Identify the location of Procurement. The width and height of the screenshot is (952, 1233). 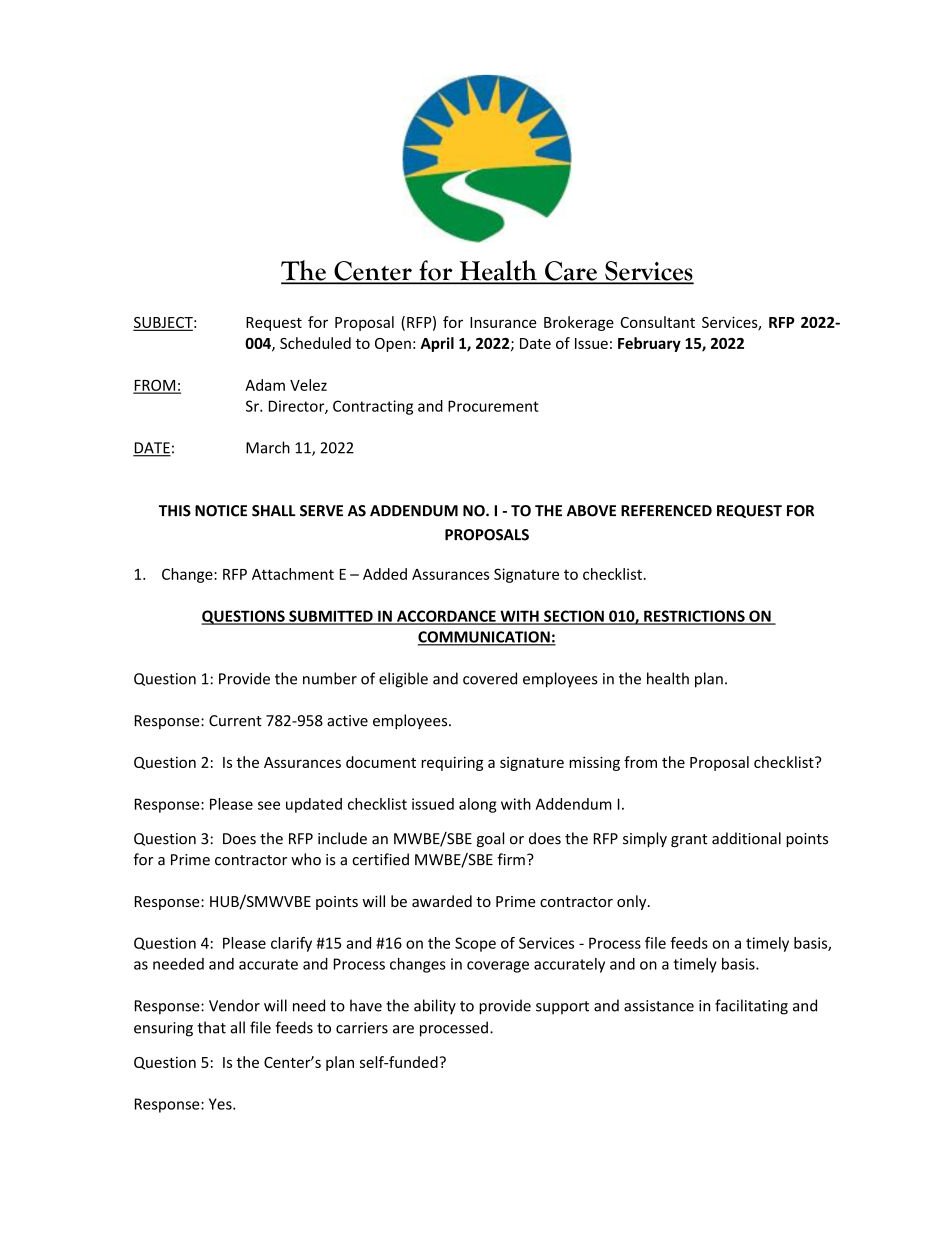
(493, 406).
